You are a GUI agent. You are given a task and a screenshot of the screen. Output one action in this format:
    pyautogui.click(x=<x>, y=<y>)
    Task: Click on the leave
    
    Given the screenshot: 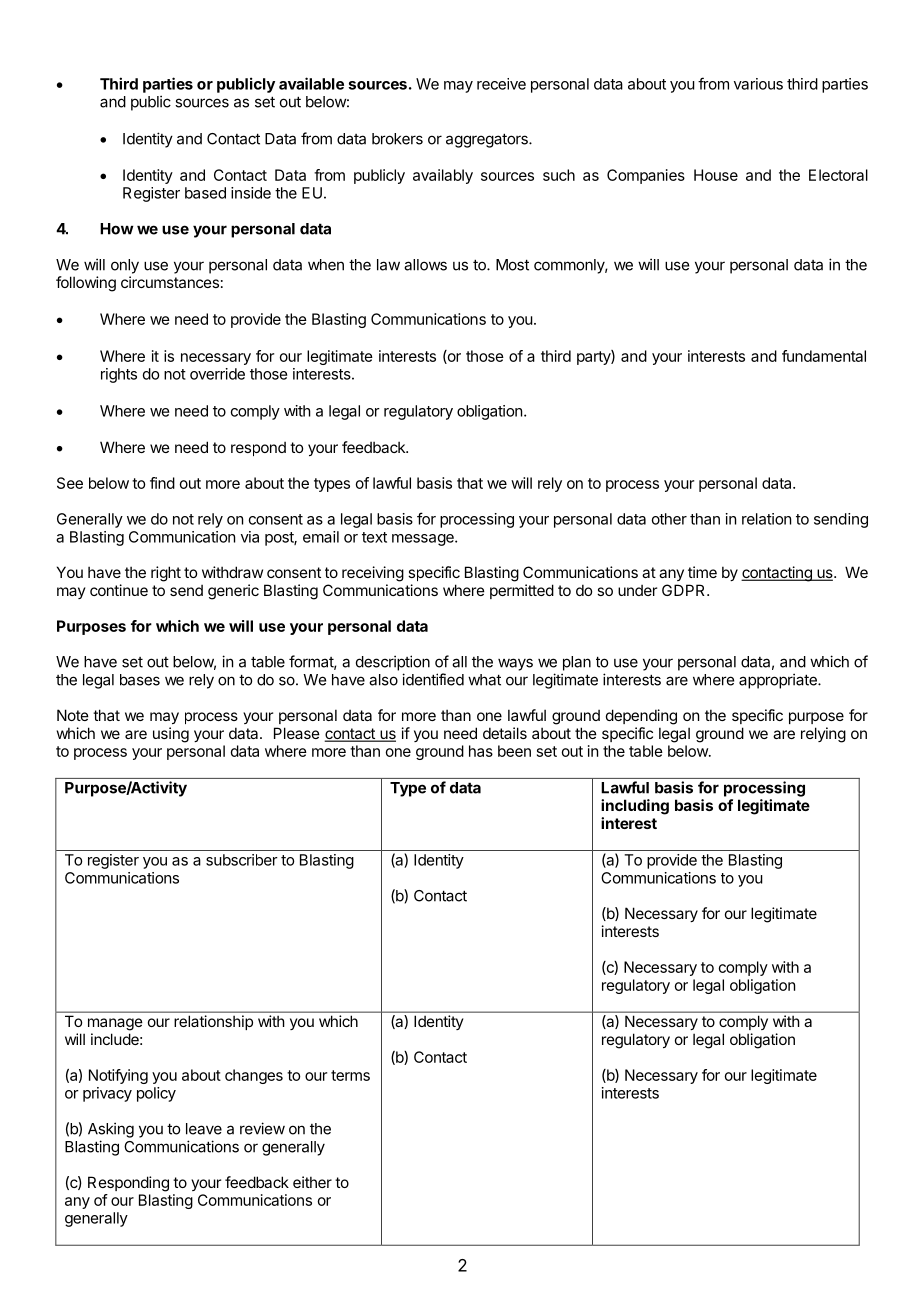 What is the action you would take?
    pyautogui.click(x=204, y=1129)
